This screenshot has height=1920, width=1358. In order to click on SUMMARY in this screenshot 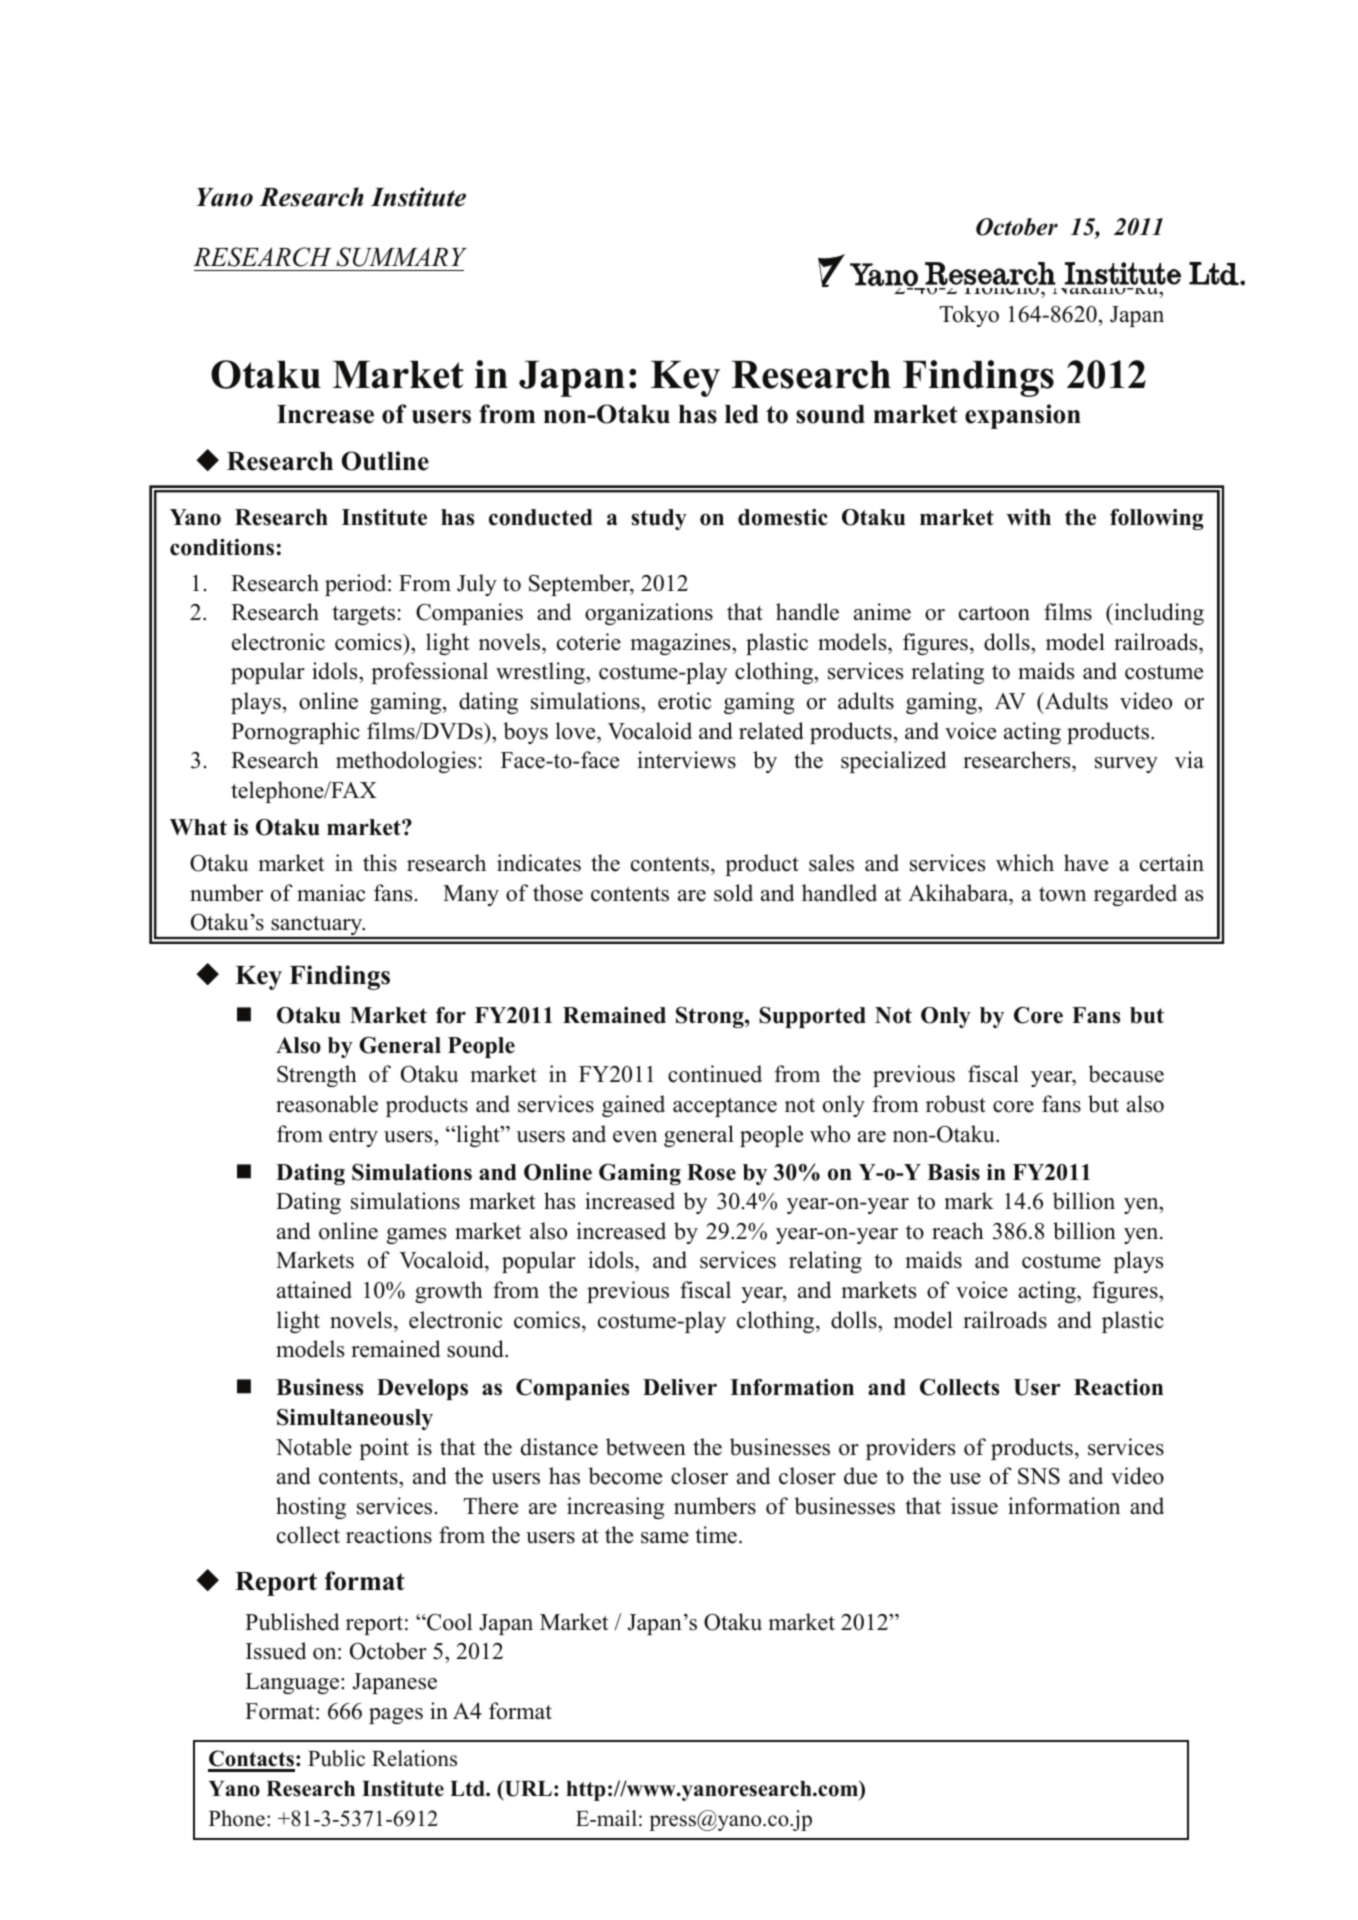, I will do `click(401, 257)`.
